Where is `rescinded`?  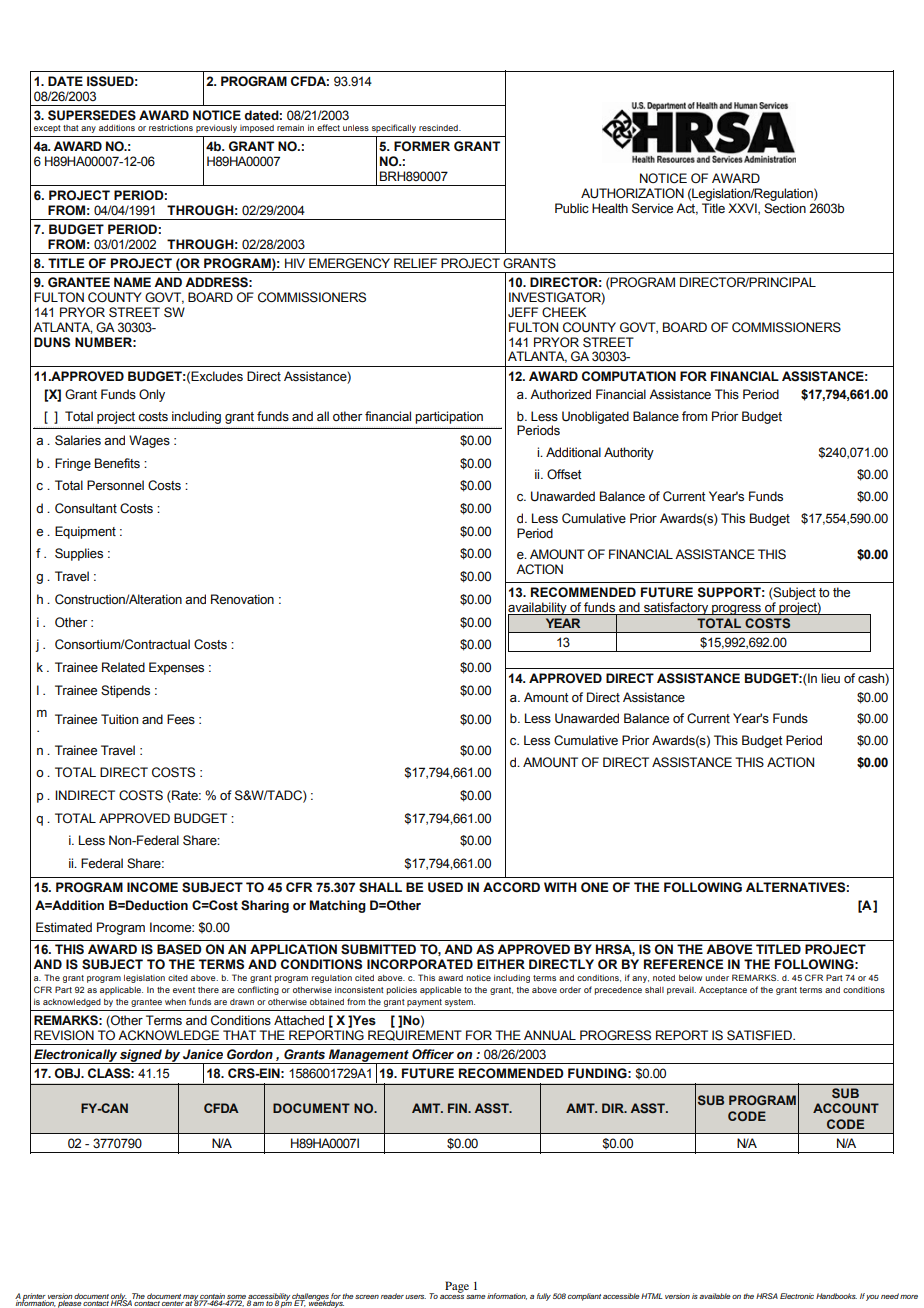
rescinded is located at coordinates (439, 128).
